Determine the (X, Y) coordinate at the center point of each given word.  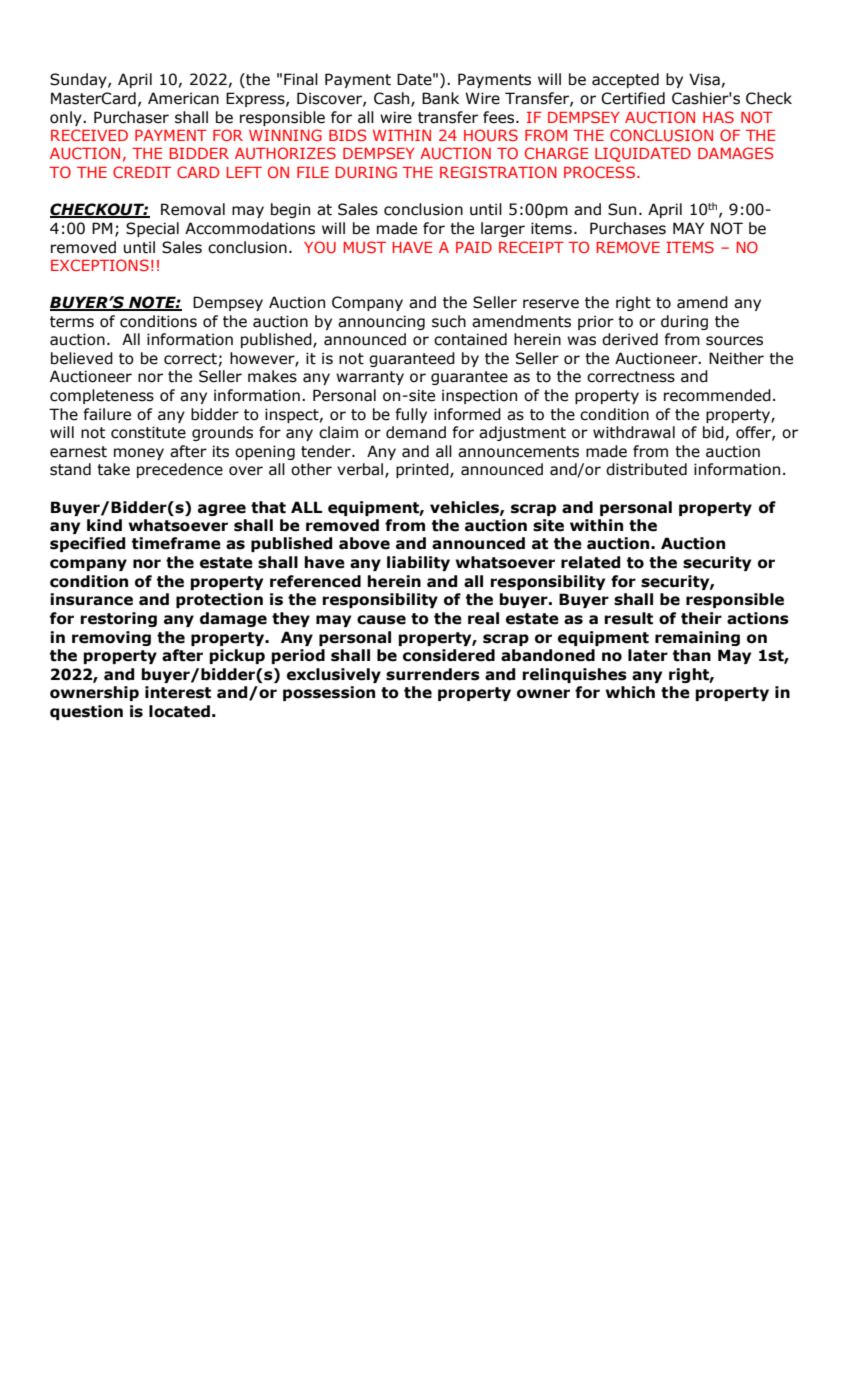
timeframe (176, 543)
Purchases (628, 228)
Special (152, 229)
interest (178, 692)
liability (418, 563)
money (139, 454)
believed (82, 358)
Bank (440, 98)
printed (423, 470)
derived (630, 339)
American (183, 98)
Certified (633, 98)
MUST (365, 247)
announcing (381, 322)
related (591, 562)
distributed (646, 469)
